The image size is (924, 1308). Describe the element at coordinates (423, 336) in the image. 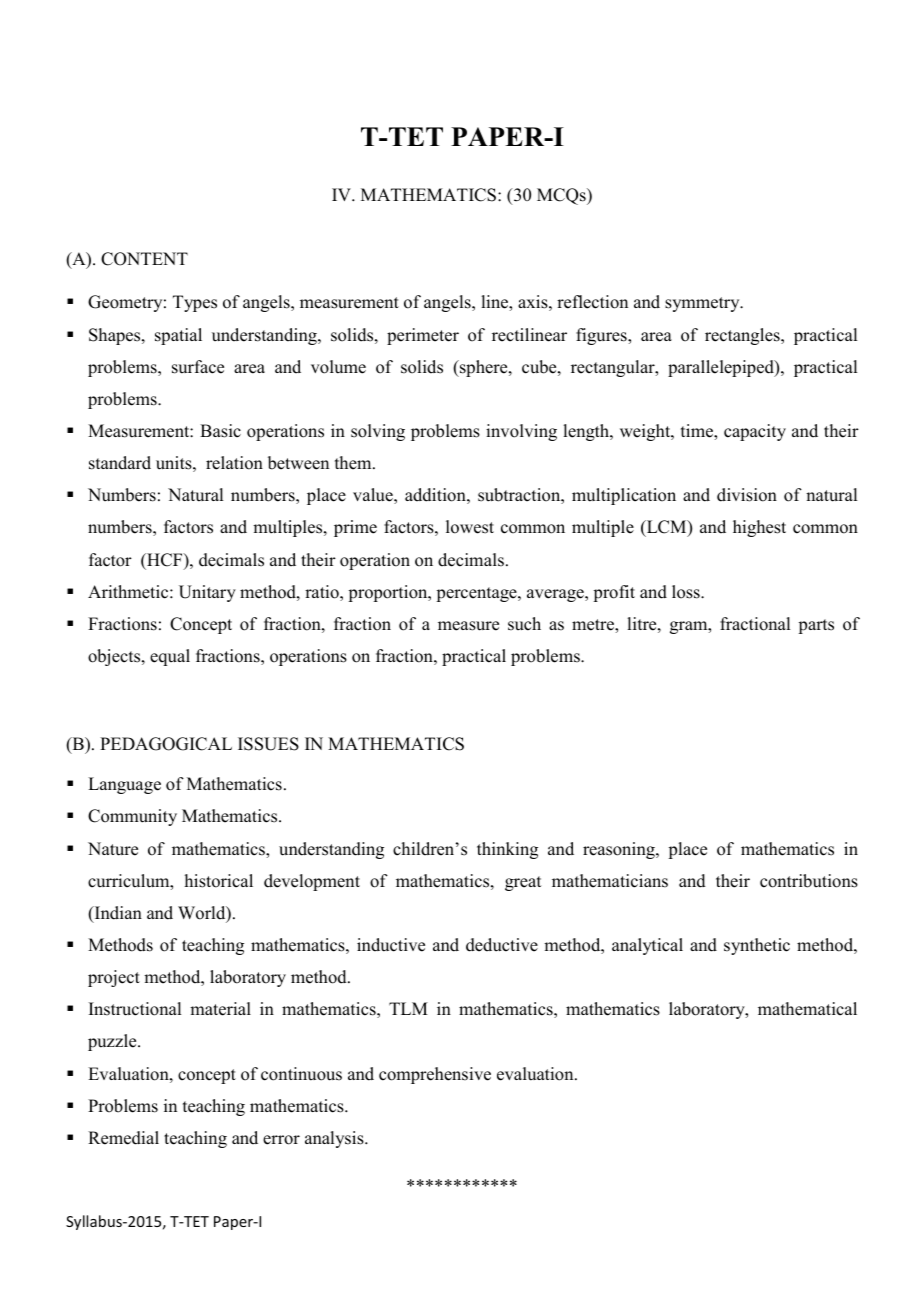

I see `perimeter` at that location.
